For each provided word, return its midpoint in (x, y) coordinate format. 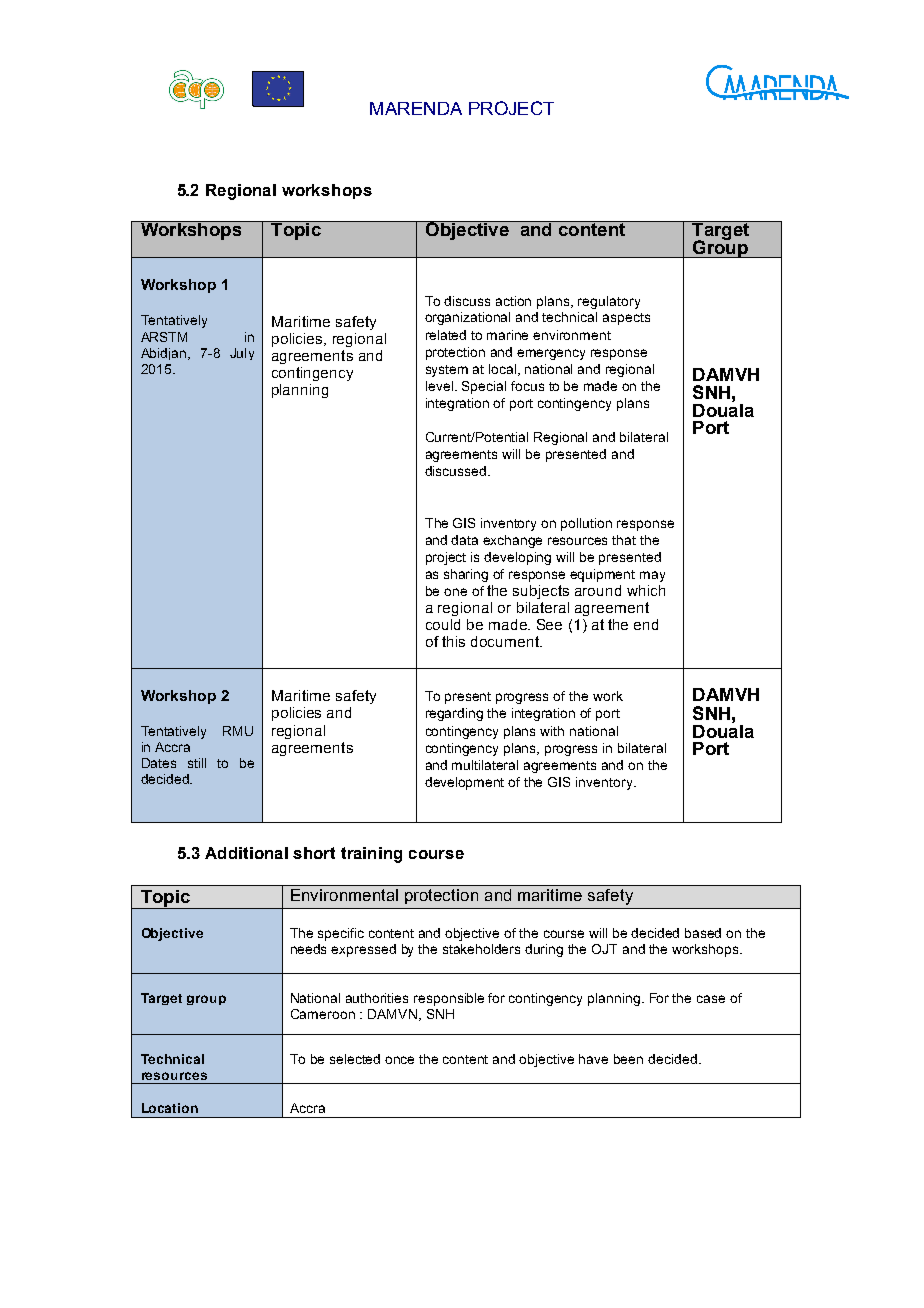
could (443, 624)
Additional (246, 853)
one (455, 592)
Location (170, 1108)
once (399, 1060)
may (652, 576)
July (242, 354)
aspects (626, 319)
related (446, 335)
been (628, 1059)
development (464, 783)
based (703, 933)
